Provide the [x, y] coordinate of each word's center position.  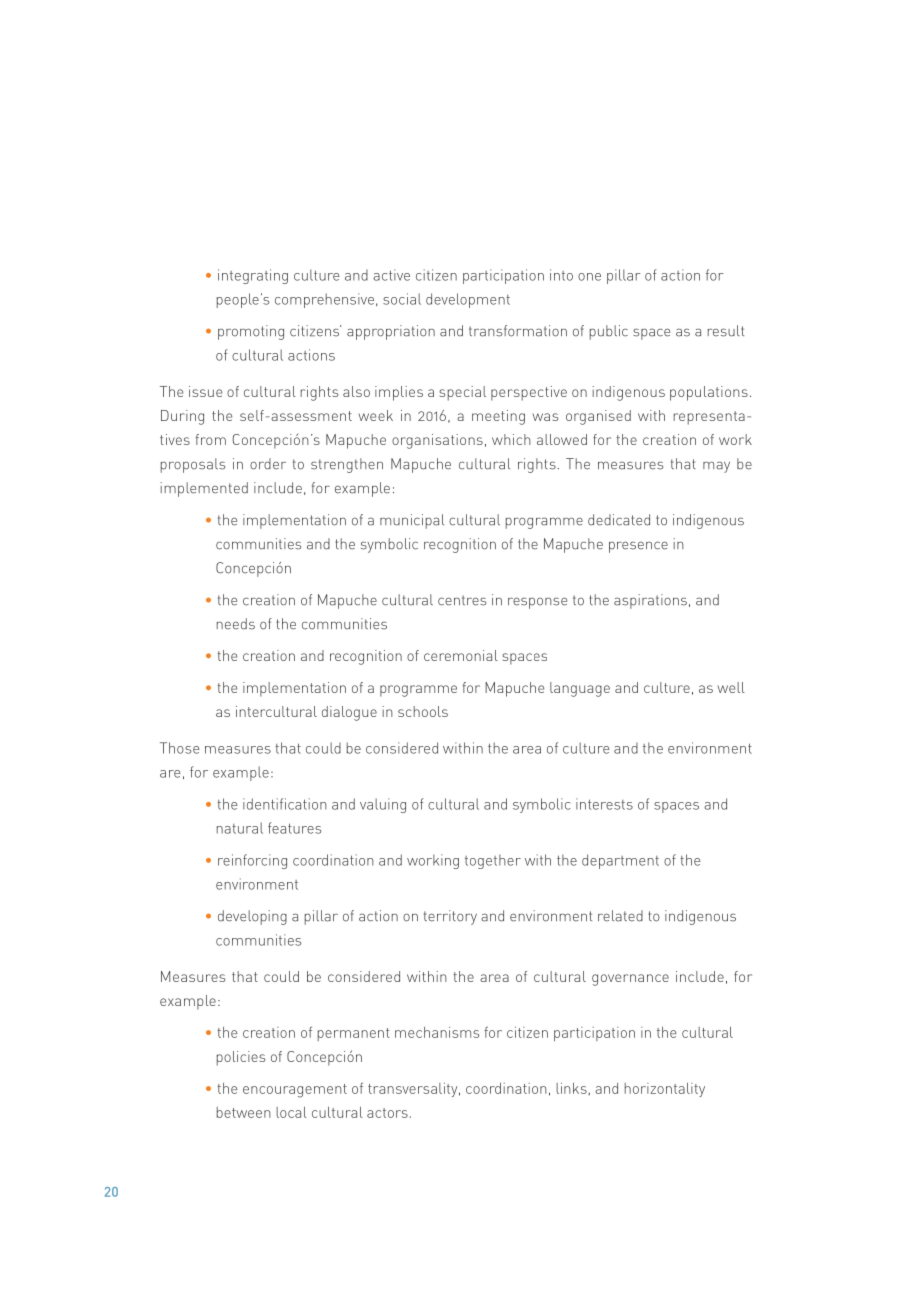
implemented [204, 489]
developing [252, 917]
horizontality [665, 1090]
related [620, 916]
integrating [253, 276]
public [609, 332]
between [244, 1112]
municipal [412, 521]
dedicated [619, 520]
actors [387, 1113]
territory [450, 917]
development [468, 300]
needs [236, 624]
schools [423, 711]
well [731, 687]
